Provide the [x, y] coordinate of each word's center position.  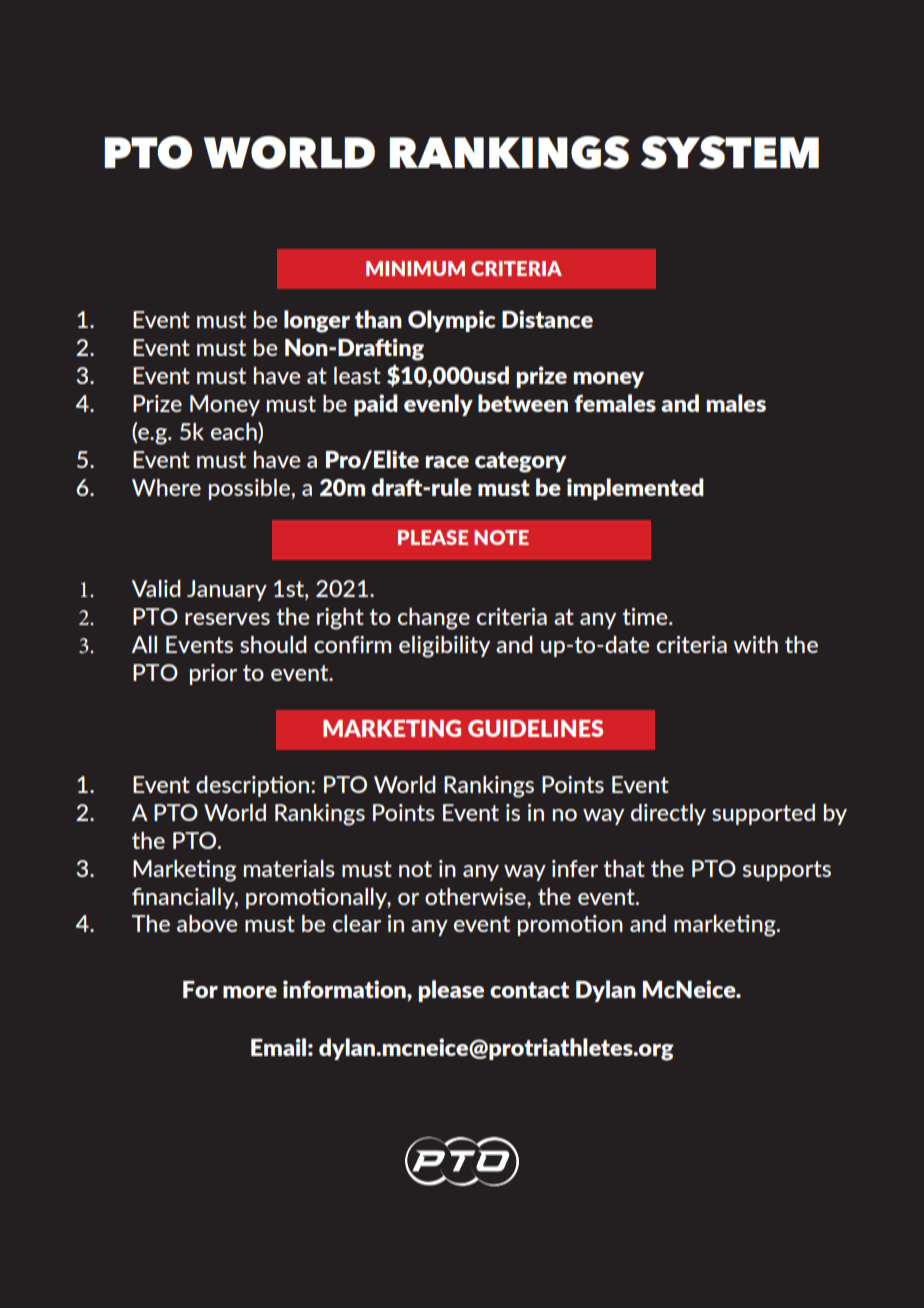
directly [668, 814]
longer [317, 321]
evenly [438, 405]
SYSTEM [730, 152]
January [227, 590]
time [646, 616]
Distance [547, 319]
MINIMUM [415, 268]
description [254, 786]
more [250, 992]
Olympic [451, 321]
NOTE [501, 537]
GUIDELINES [535, 728]
